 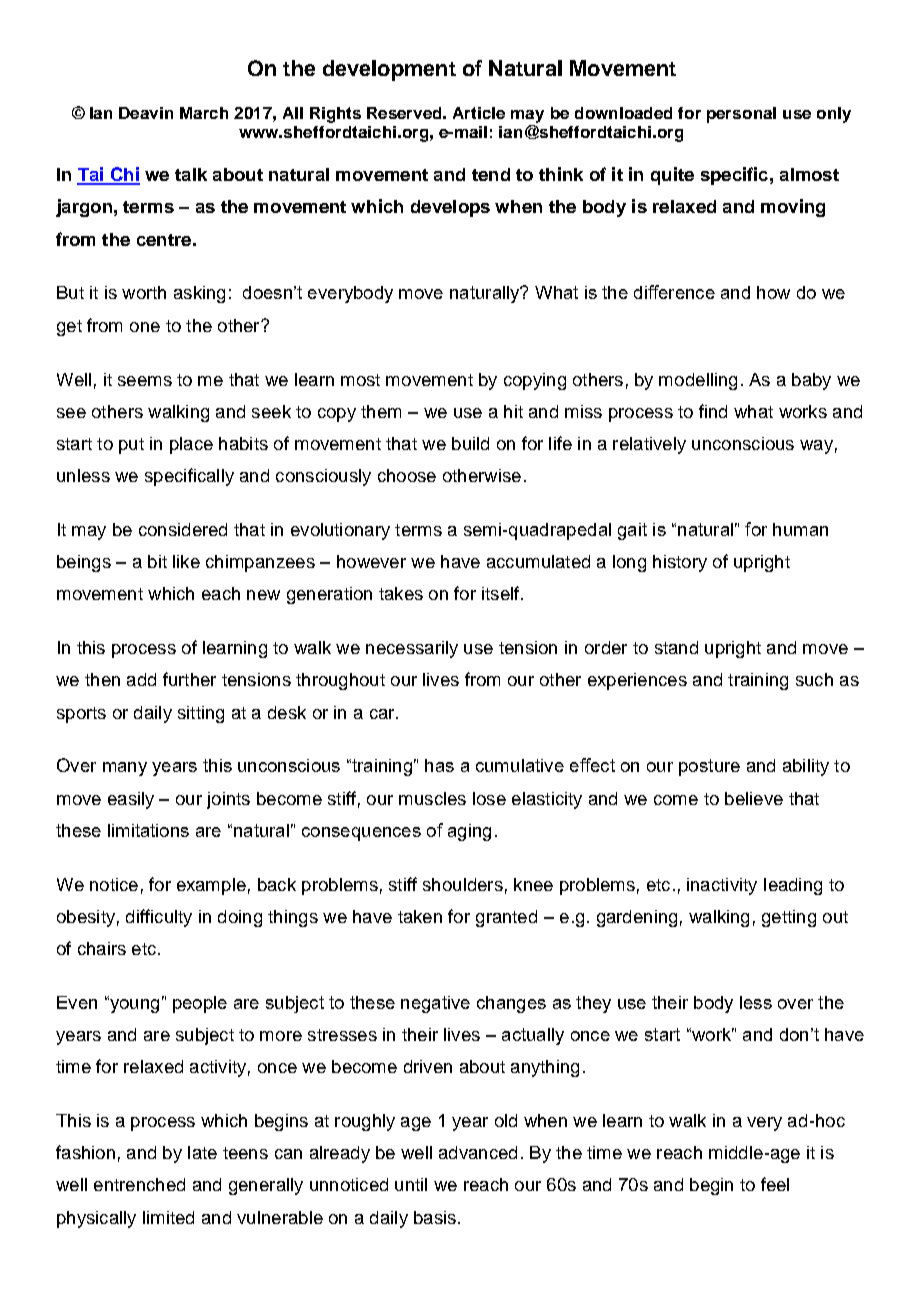 What do you see at coordinates (775, 1184) in the screenshot?
I see `feel` at bounding box center [775, 1184].
